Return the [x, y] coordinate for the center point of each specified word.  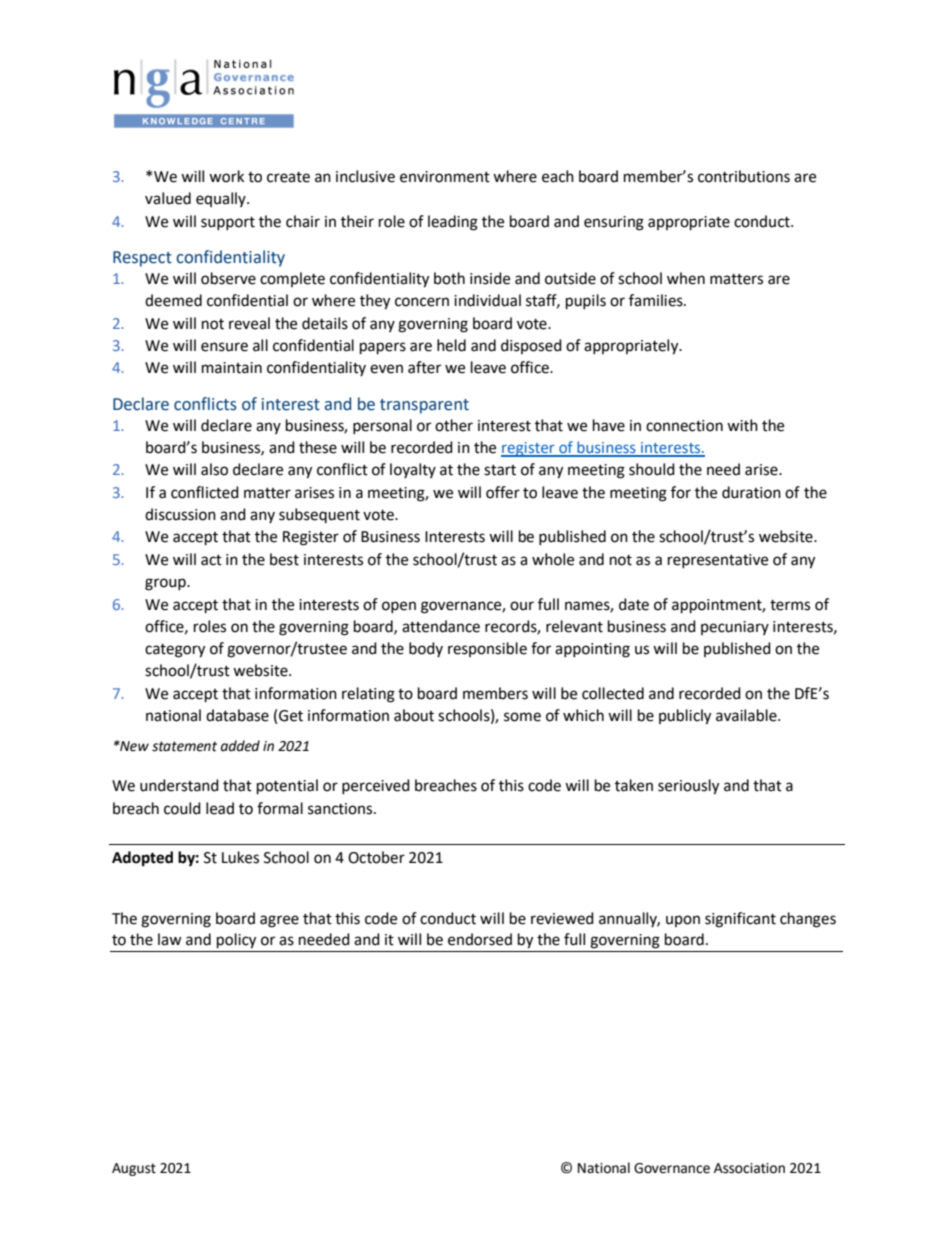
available [747, 715]
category [175, 651]
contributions [744, 176]
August [134, 1169]
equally [222, 199]
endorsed [480, 939]
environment [445, 177]
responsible [487, 649]
